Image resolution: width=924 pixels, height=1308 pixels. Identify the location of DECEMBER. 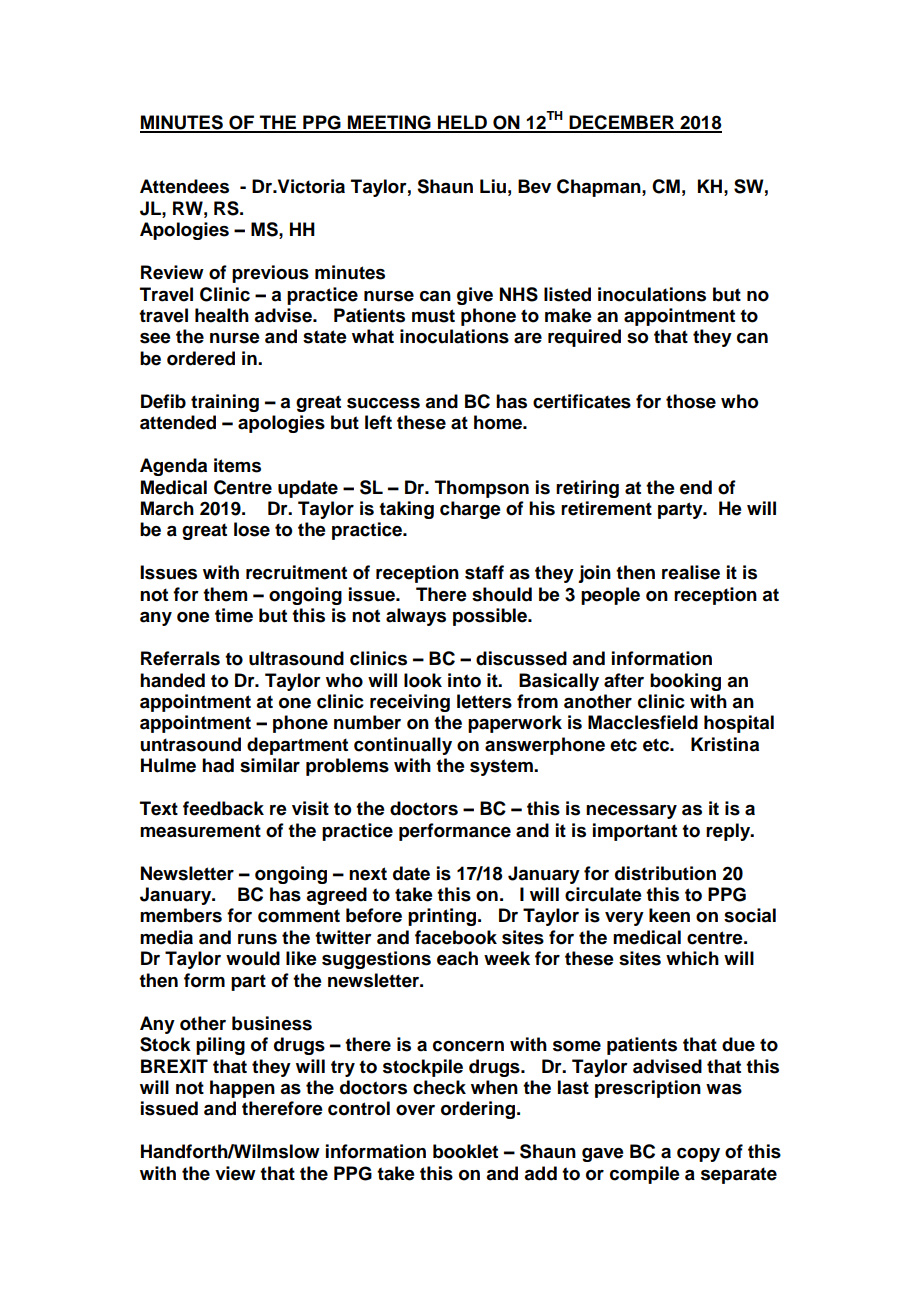
(622, 123).
